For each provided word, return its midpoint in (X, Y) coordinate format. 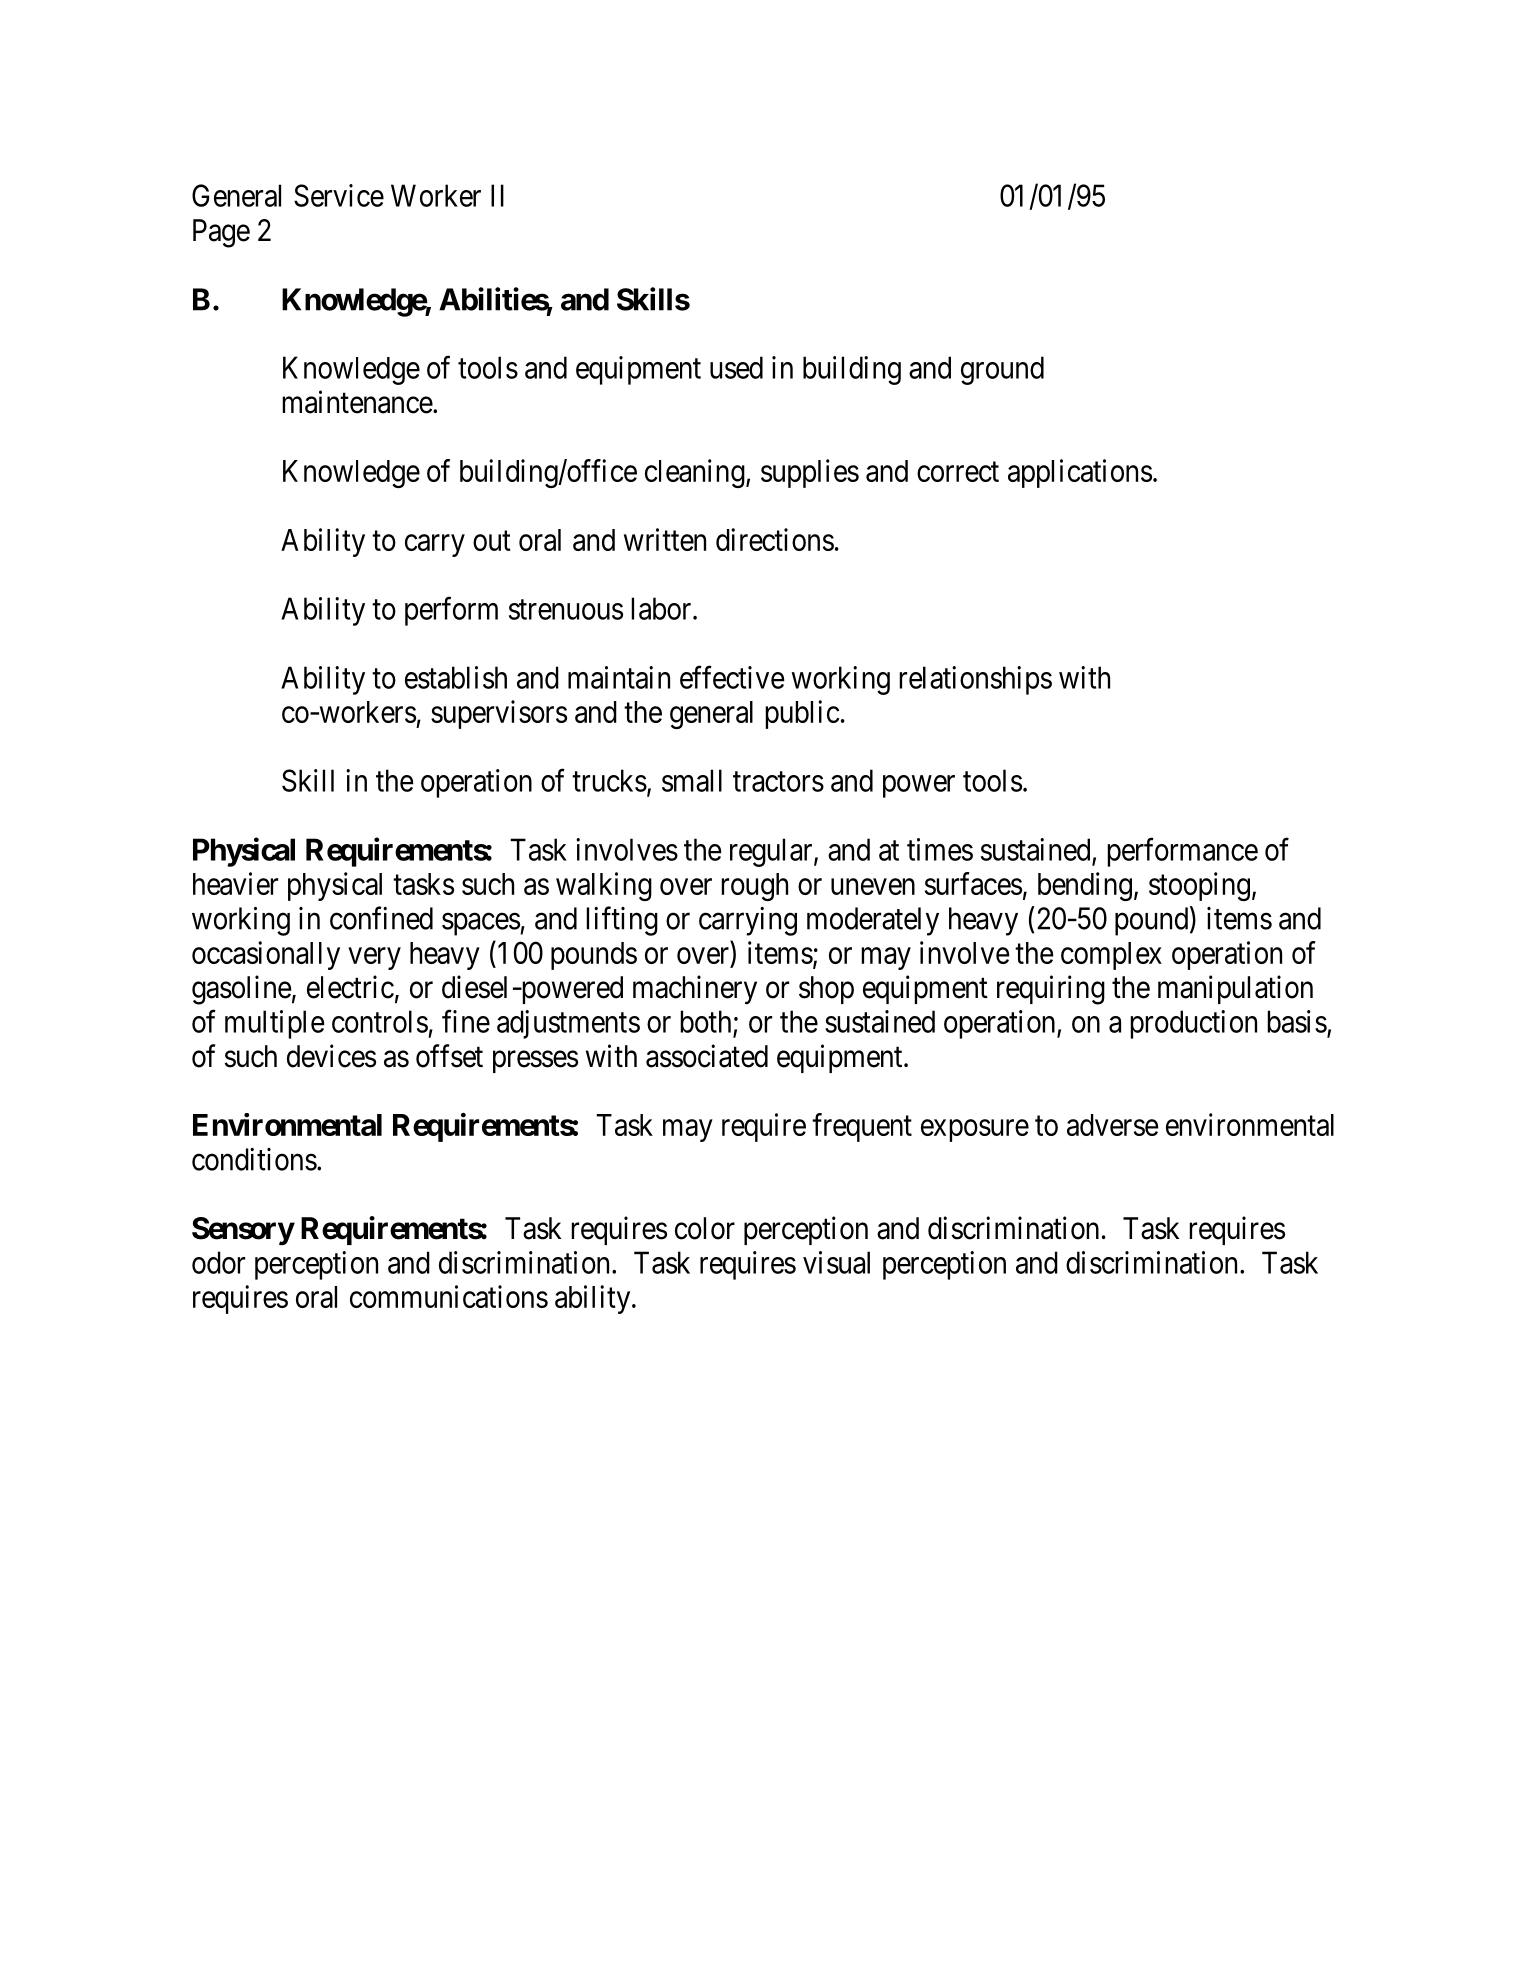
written (665, 539)
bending (1085, 886)
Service (339, 195)
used (736, 367)
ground (1002, 370)
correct (958, 472)
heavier (235, 883)
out (492, 541)
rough (754, 887)
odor (218, 1262)
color (705, 1228)
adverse (1113, 1125)
